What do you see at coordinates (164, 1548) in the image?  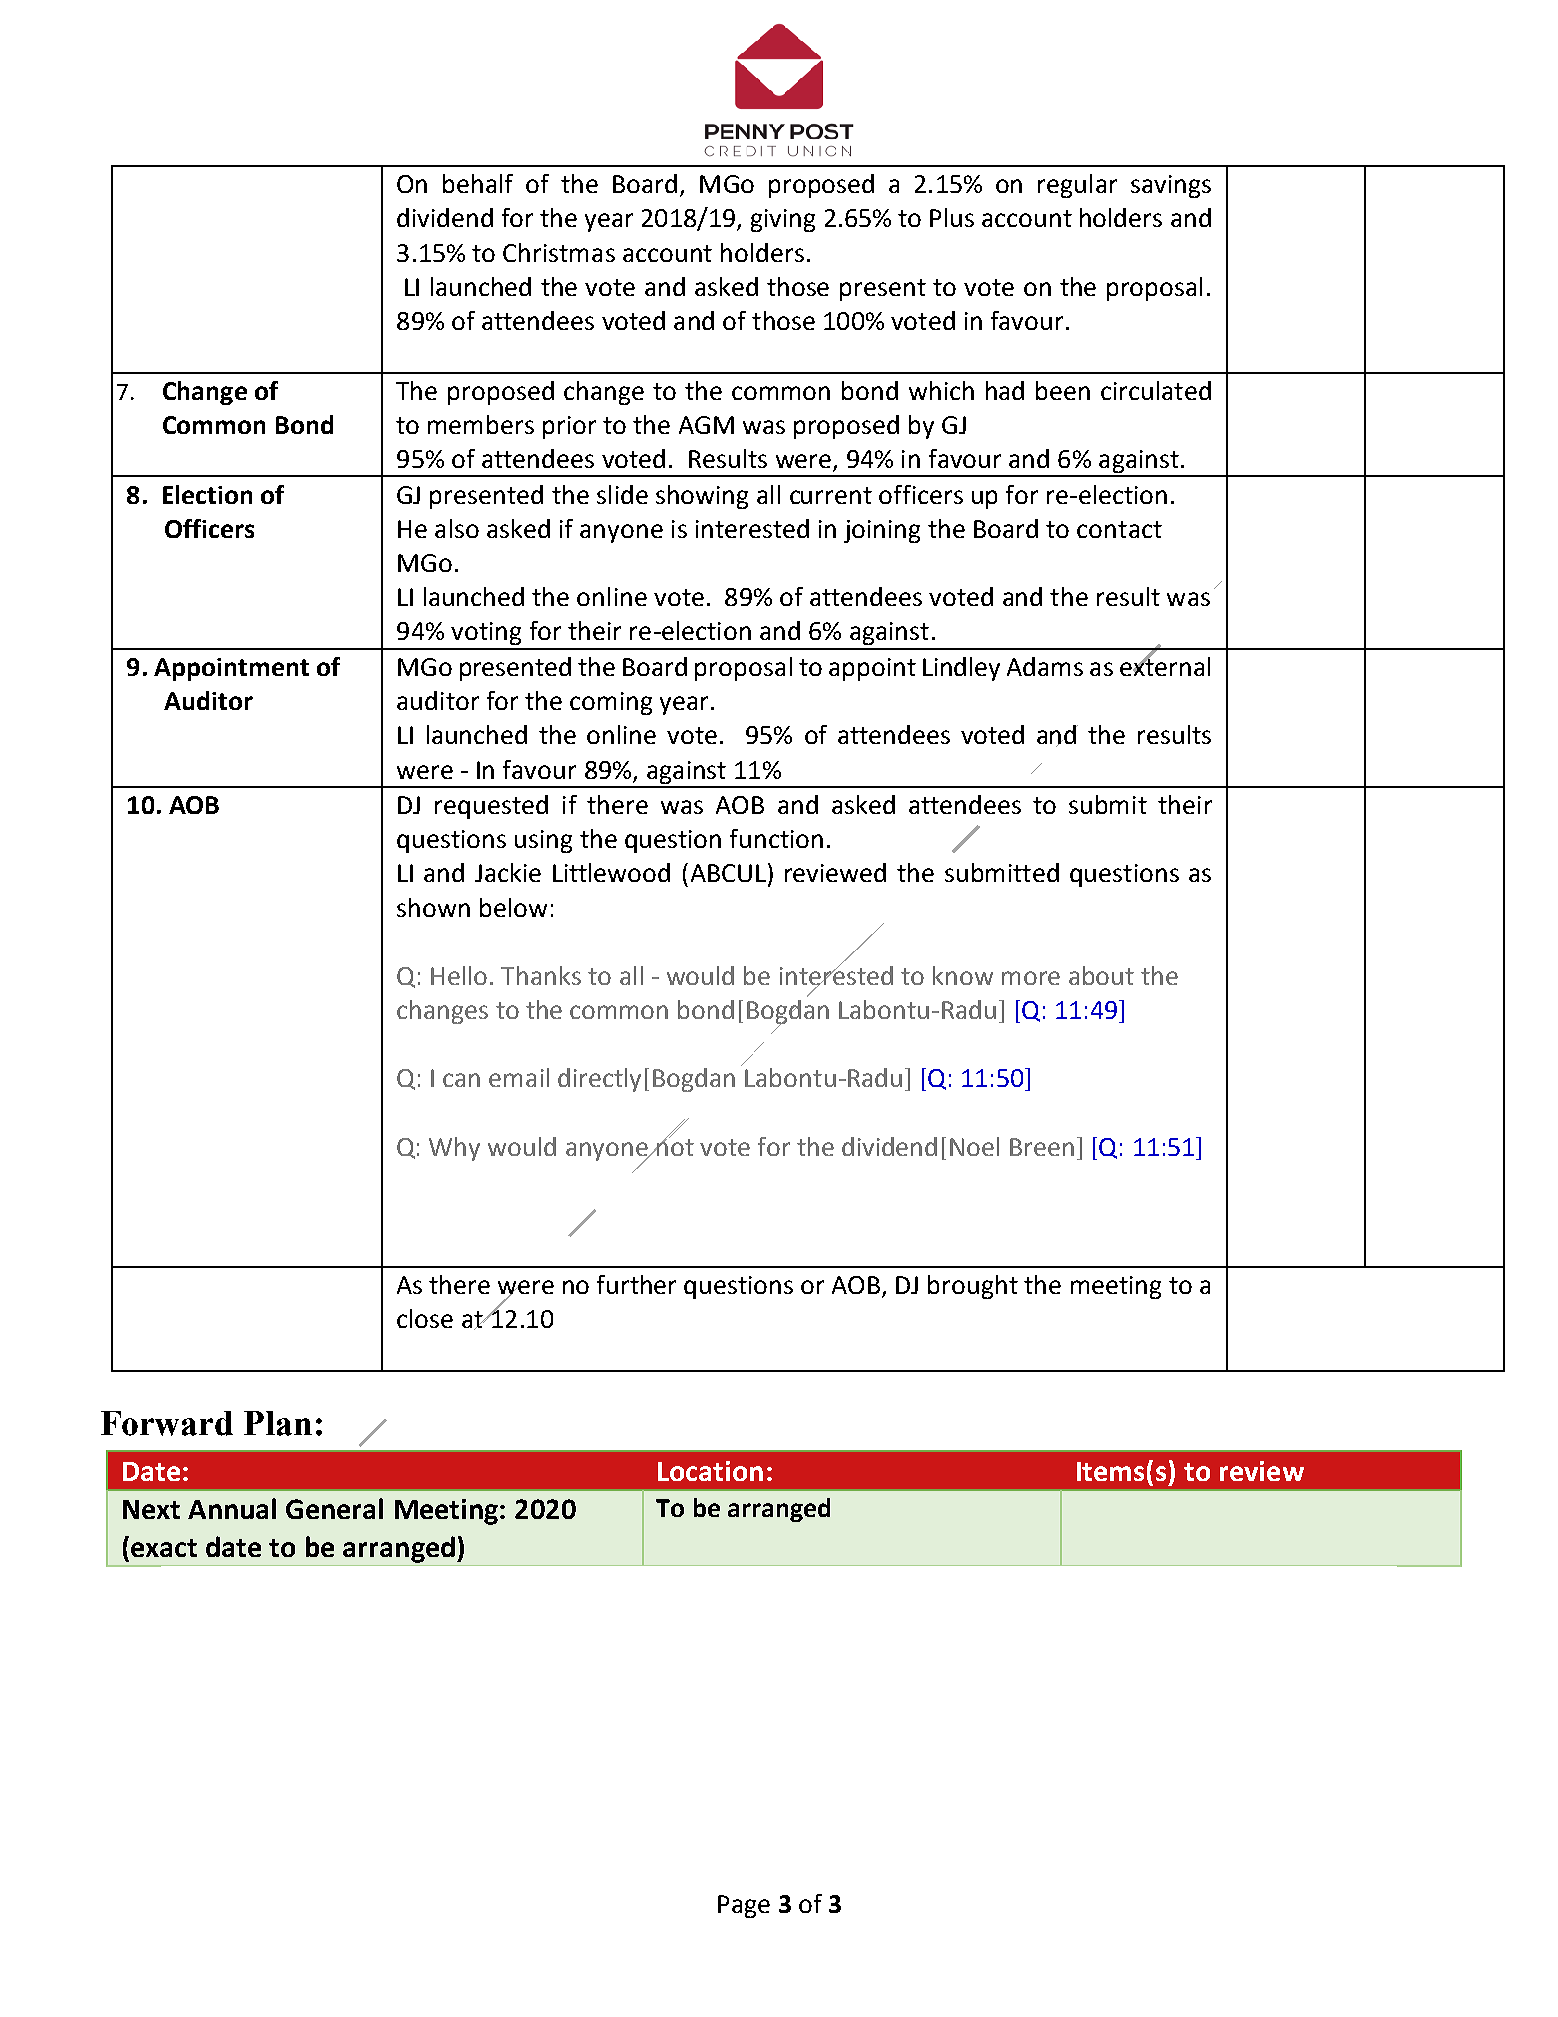 I see `exact` at bounding box center [164, 1548].
